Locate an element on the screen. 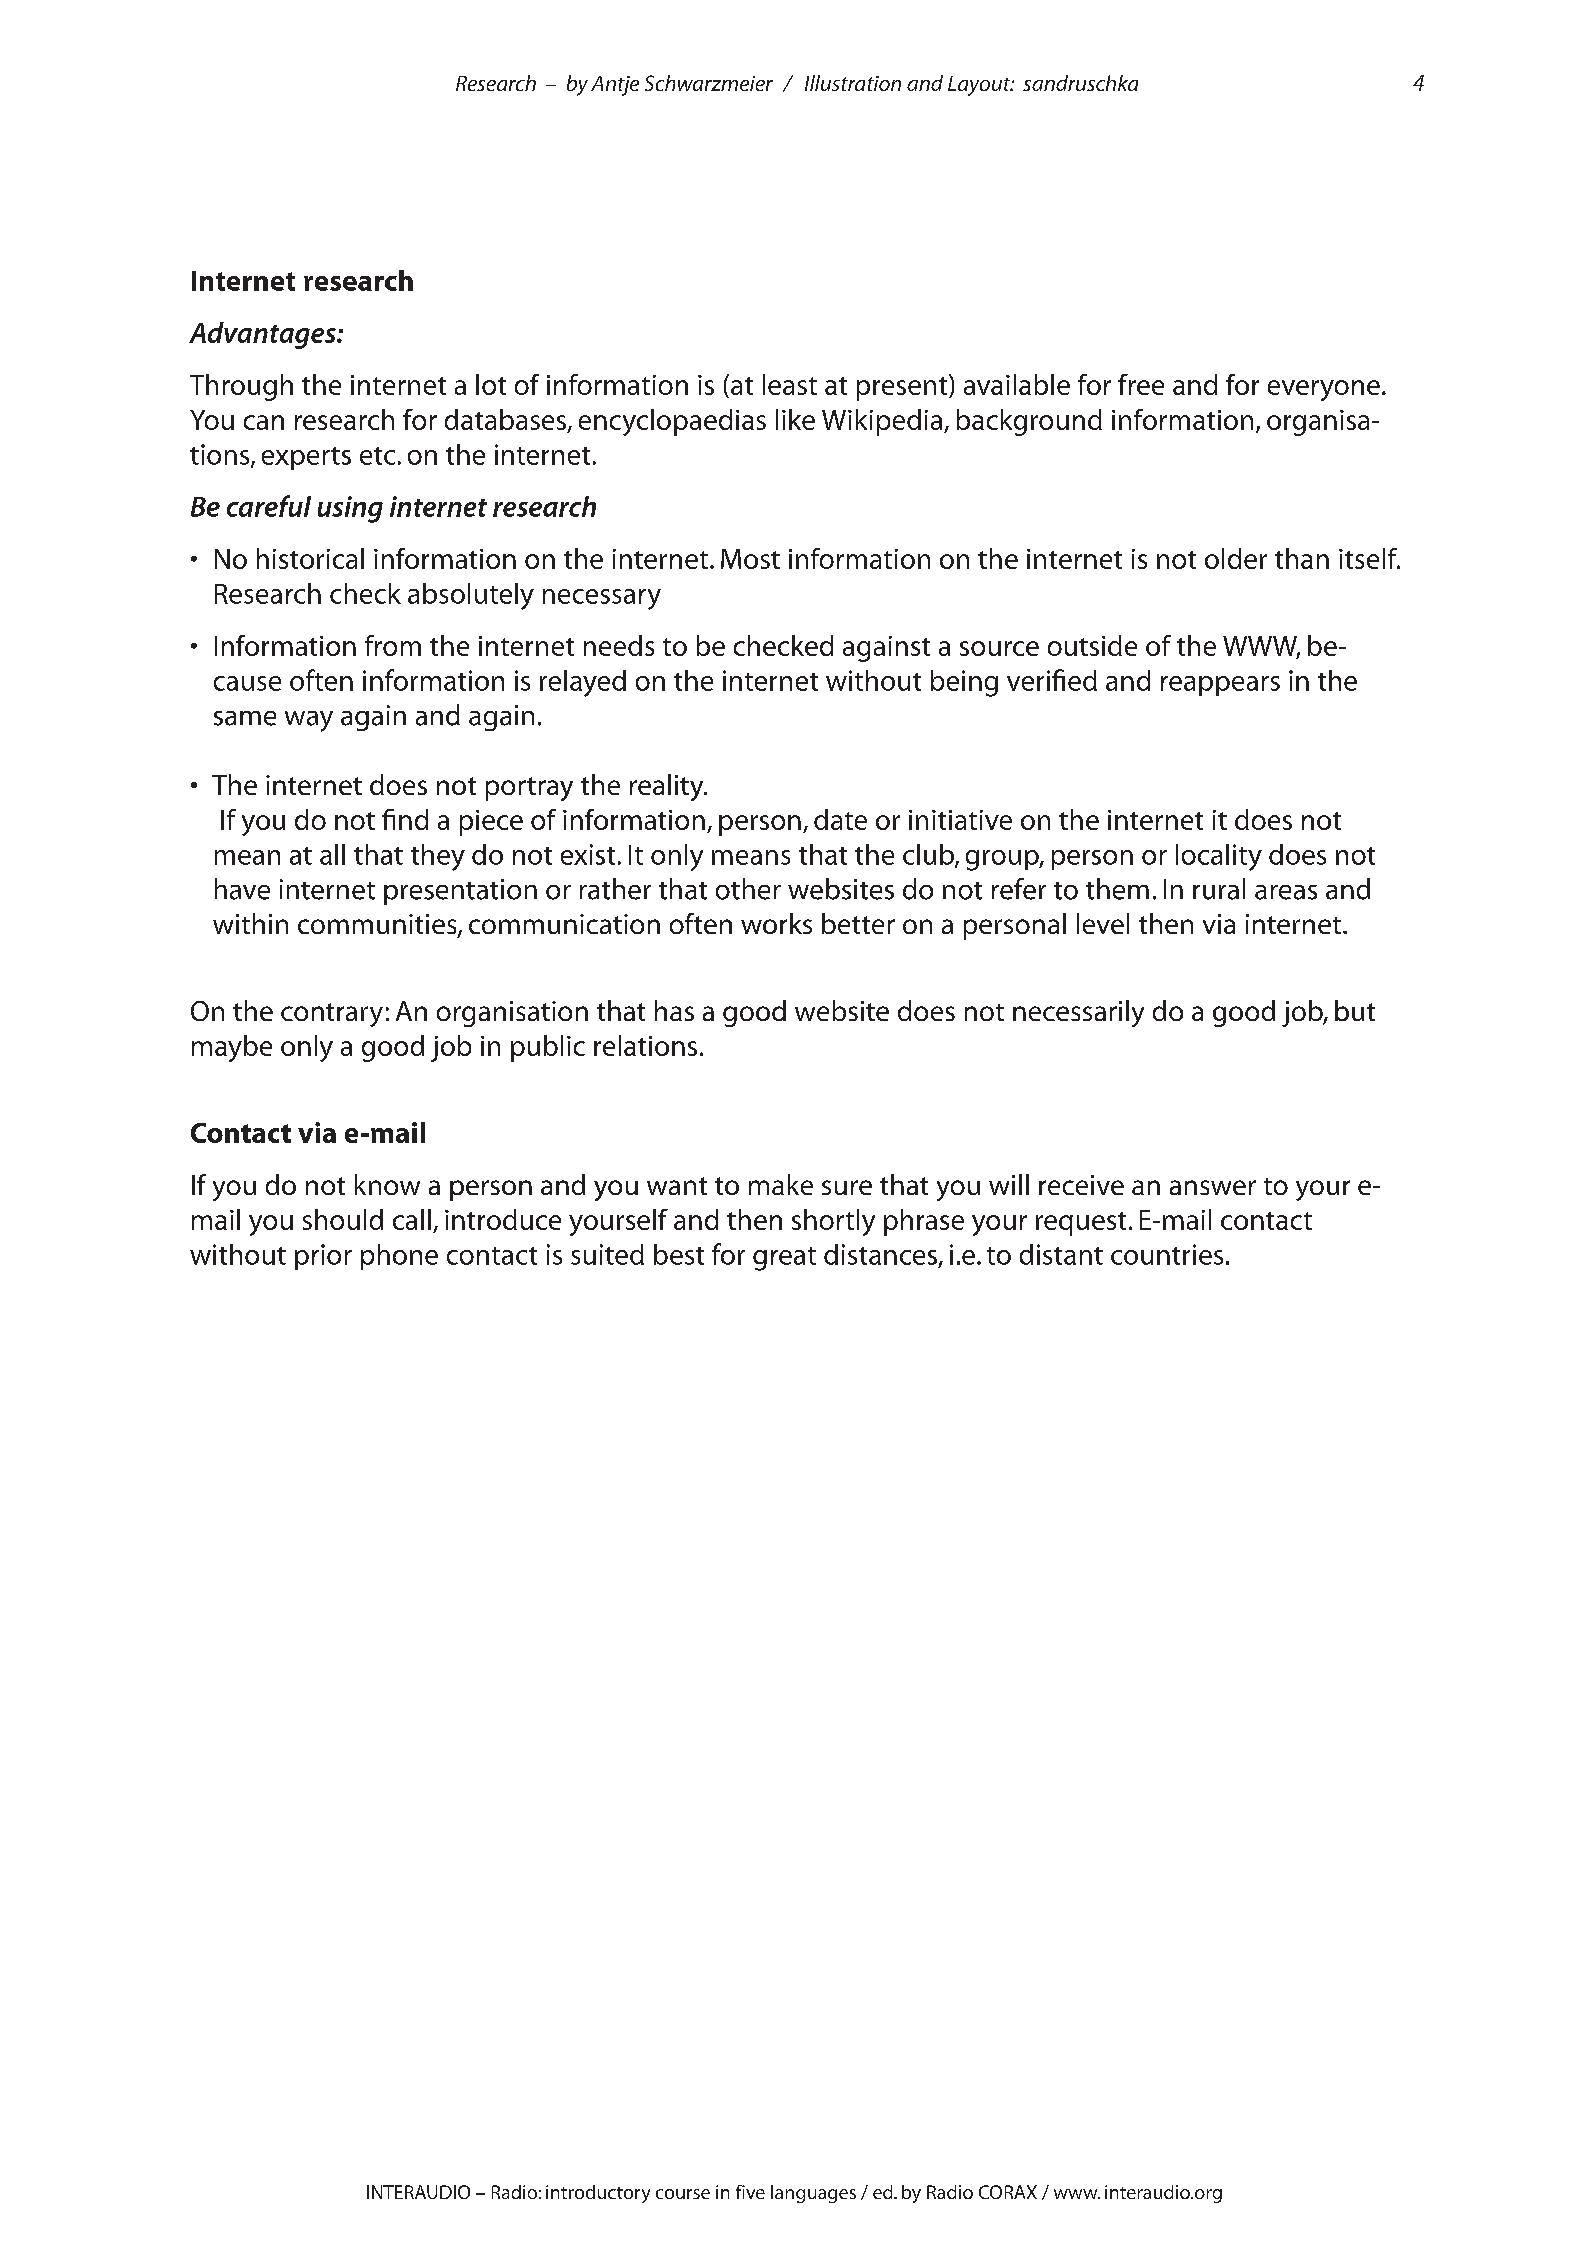 The image size is (1593, 2253). answer is located at coordinates (1213, 1187).
